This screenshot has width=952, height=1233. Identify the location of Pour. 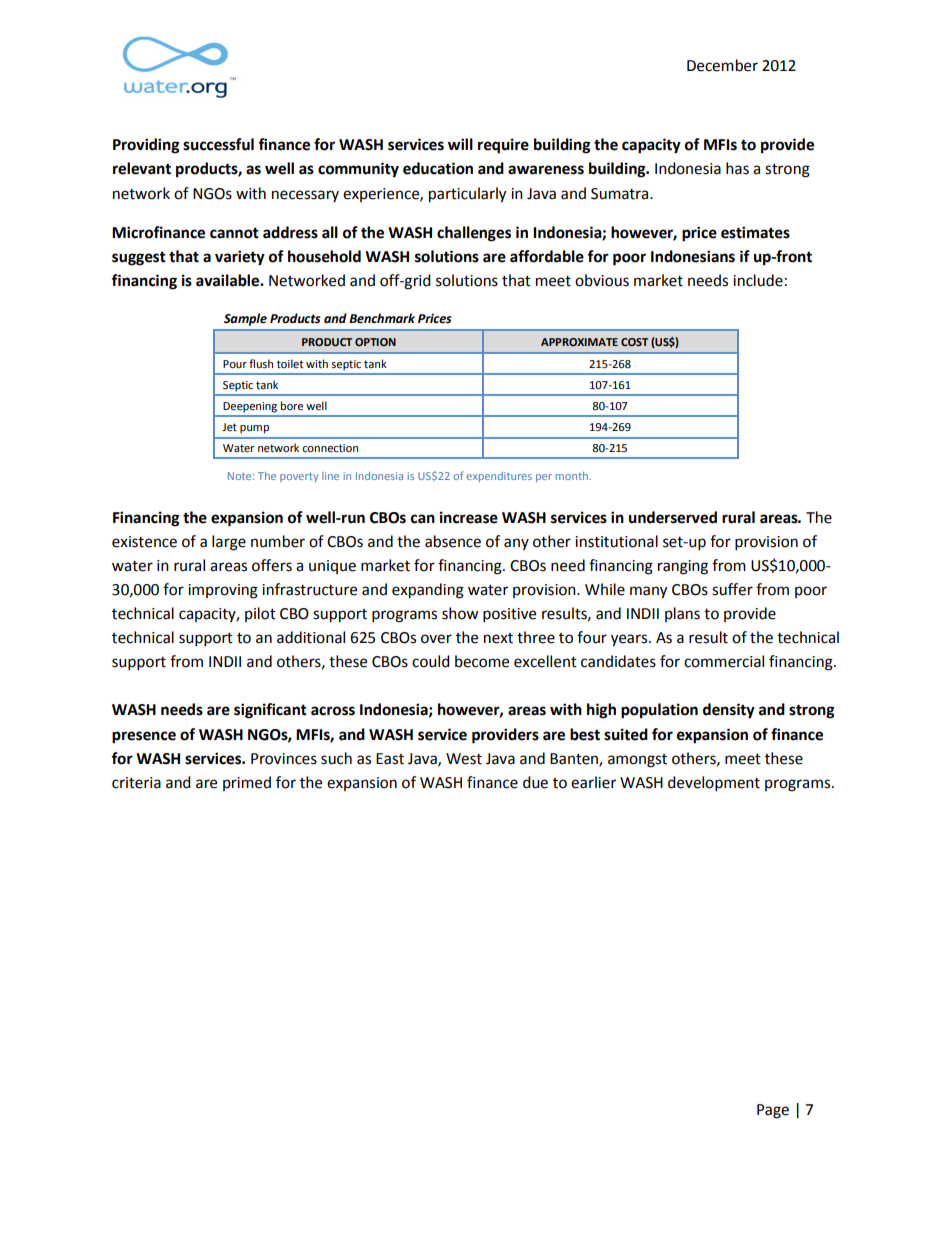
(235, 364).
